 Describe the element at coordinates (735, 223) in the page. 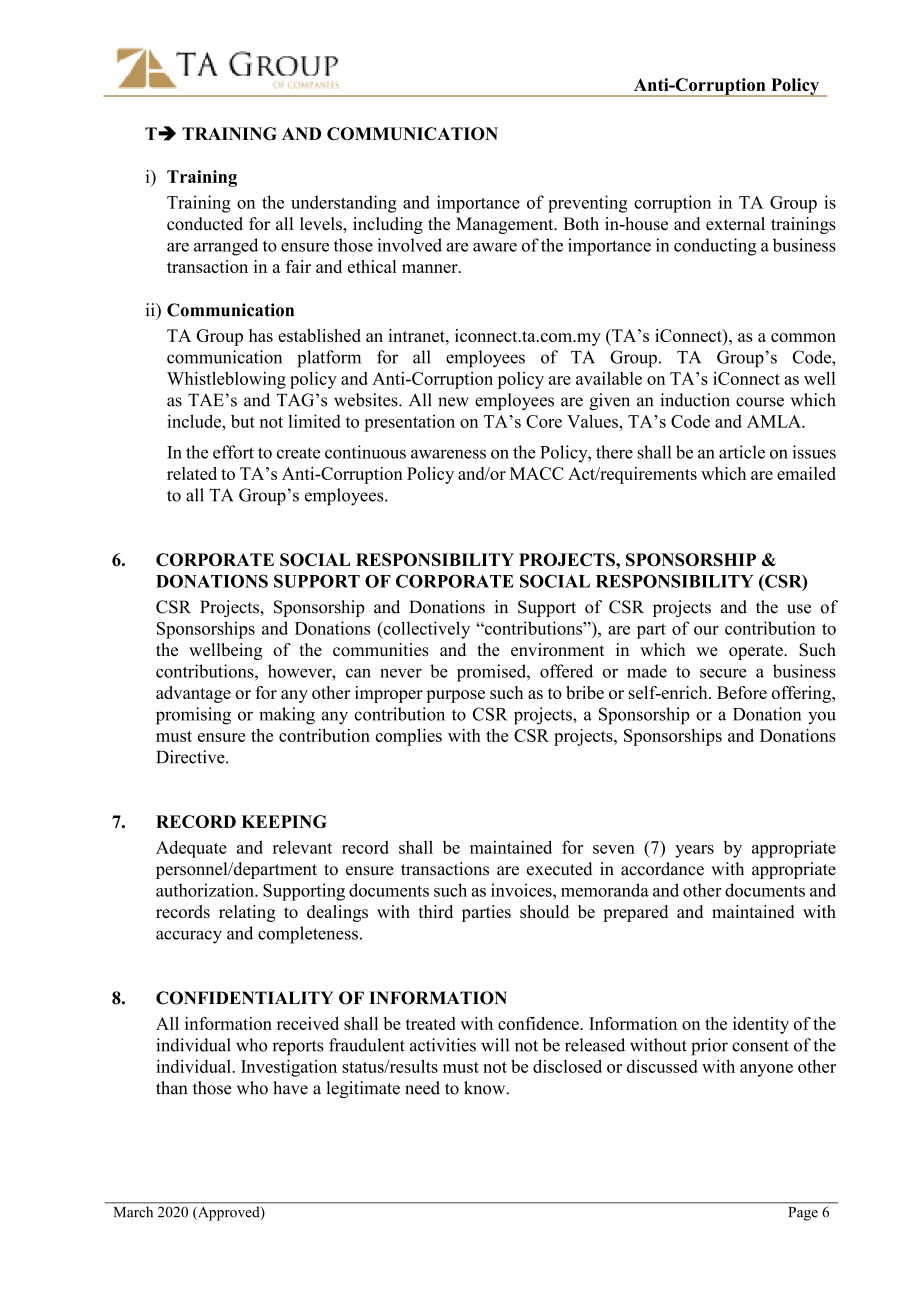

I see `external` at that location.
